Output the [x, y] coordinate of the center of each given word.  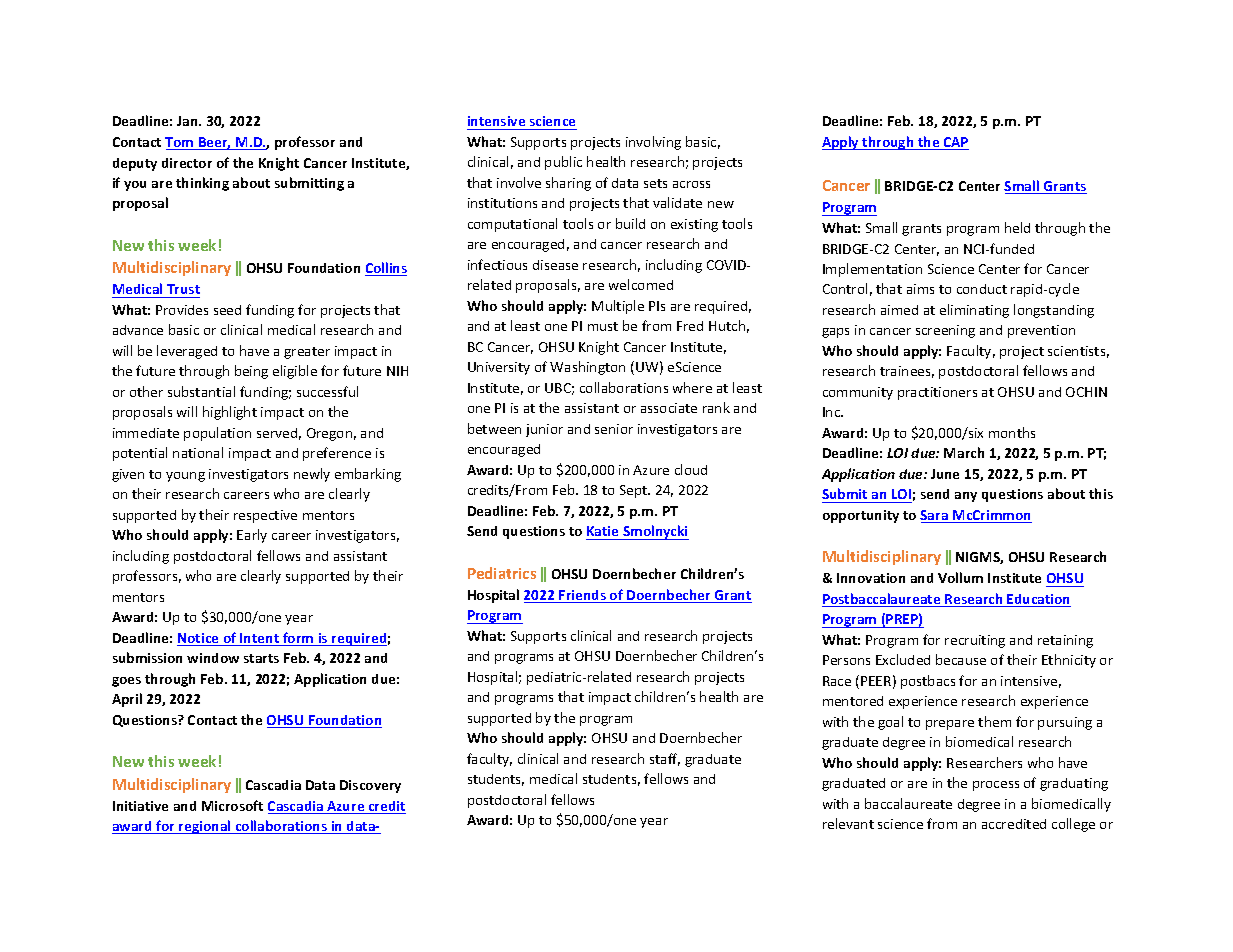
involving [653, 143]
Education [1038, 600]
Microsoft [232, 805]
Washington [587, 368]
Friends [583, 596]
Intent [259, 639]
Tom [180, 143]
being [251, 372]
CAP [955, 143]
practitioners [937, 393]
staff [665, 759]
